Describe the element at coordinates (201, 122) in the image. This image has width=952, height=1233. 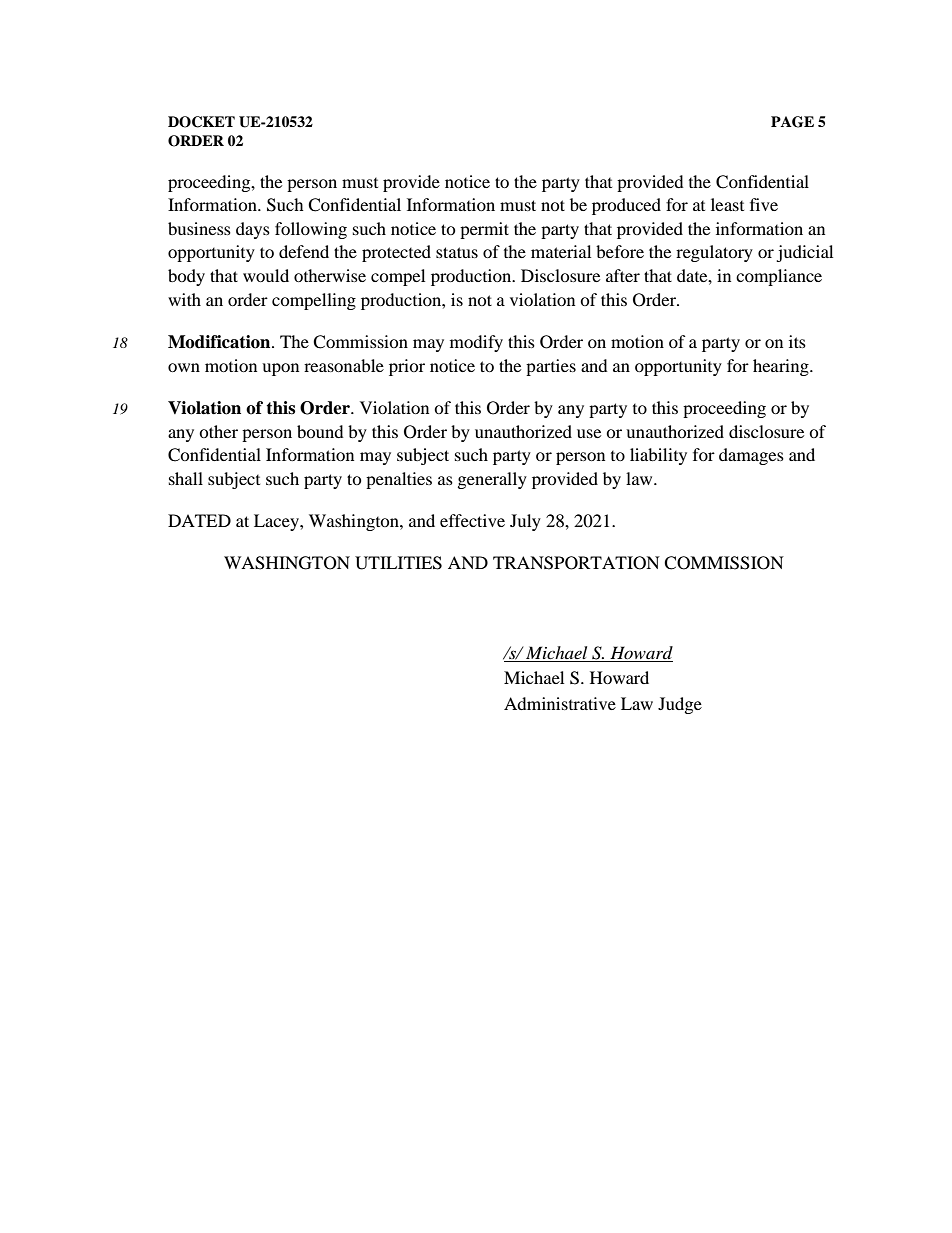
I see `DOCKET` at that location.
